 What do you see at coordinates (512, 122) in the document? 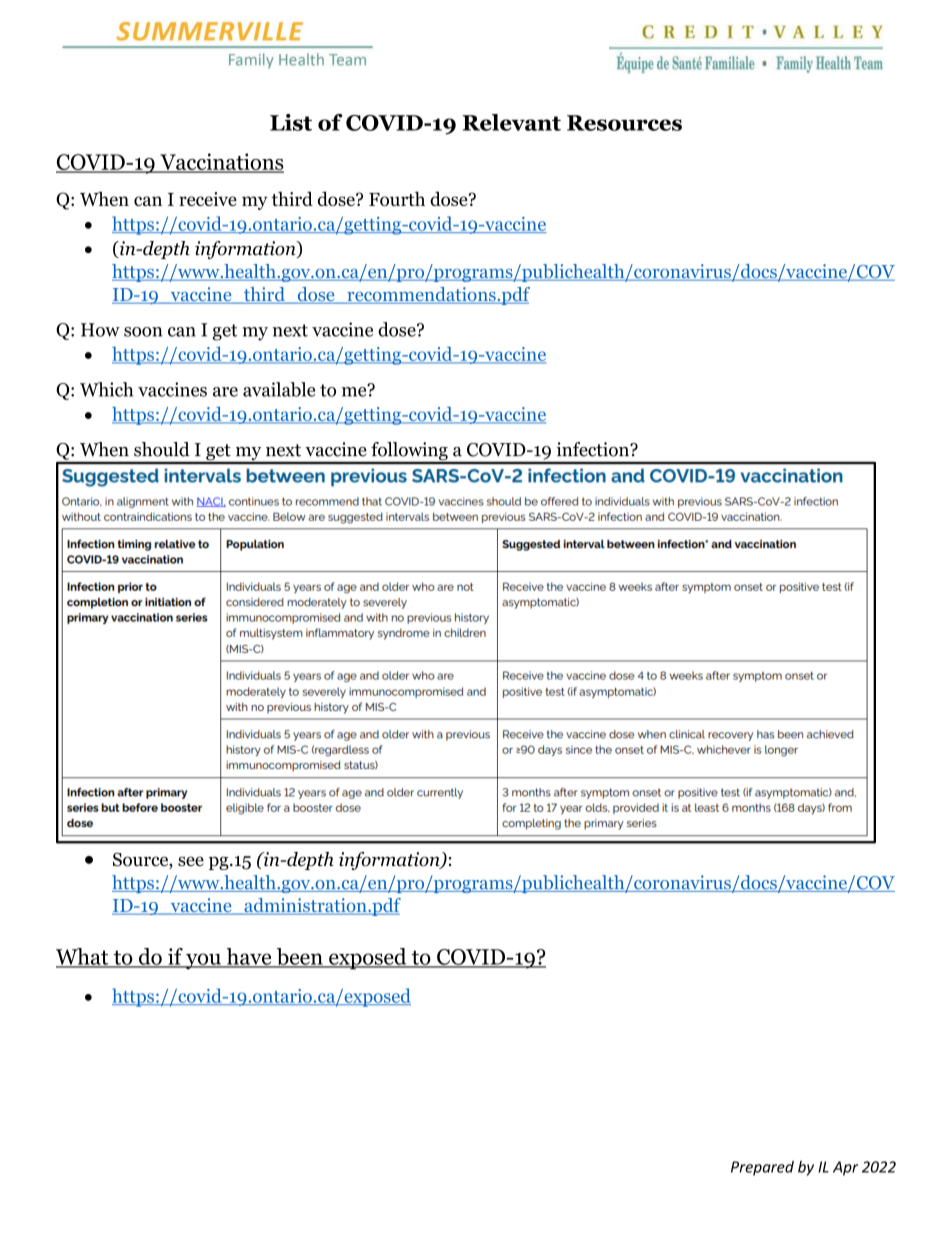
I see `Relevant` at bounding box center [512, 122].
